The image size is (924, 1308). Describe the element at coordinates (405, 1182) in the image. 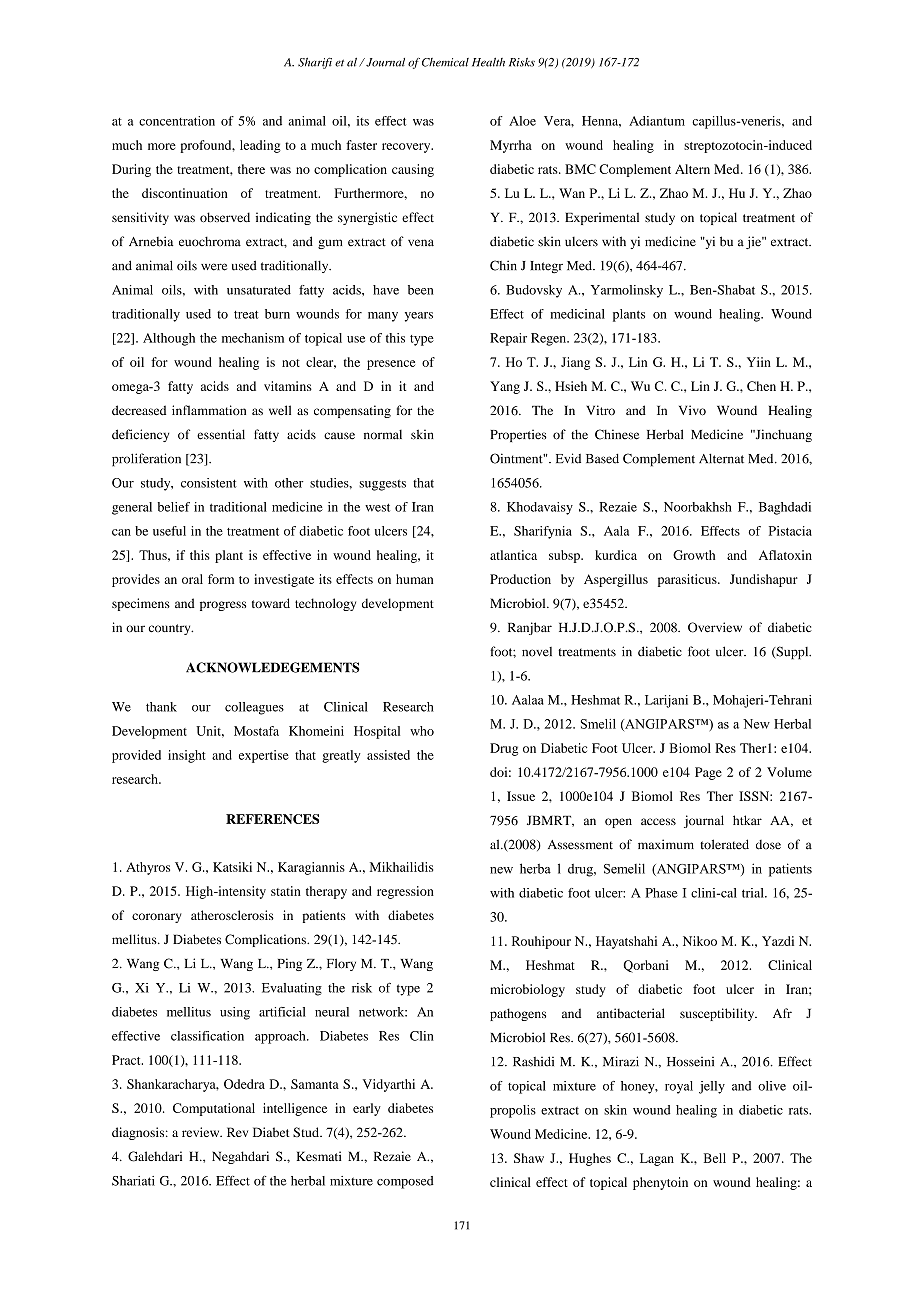

I see `composed` at that location.
